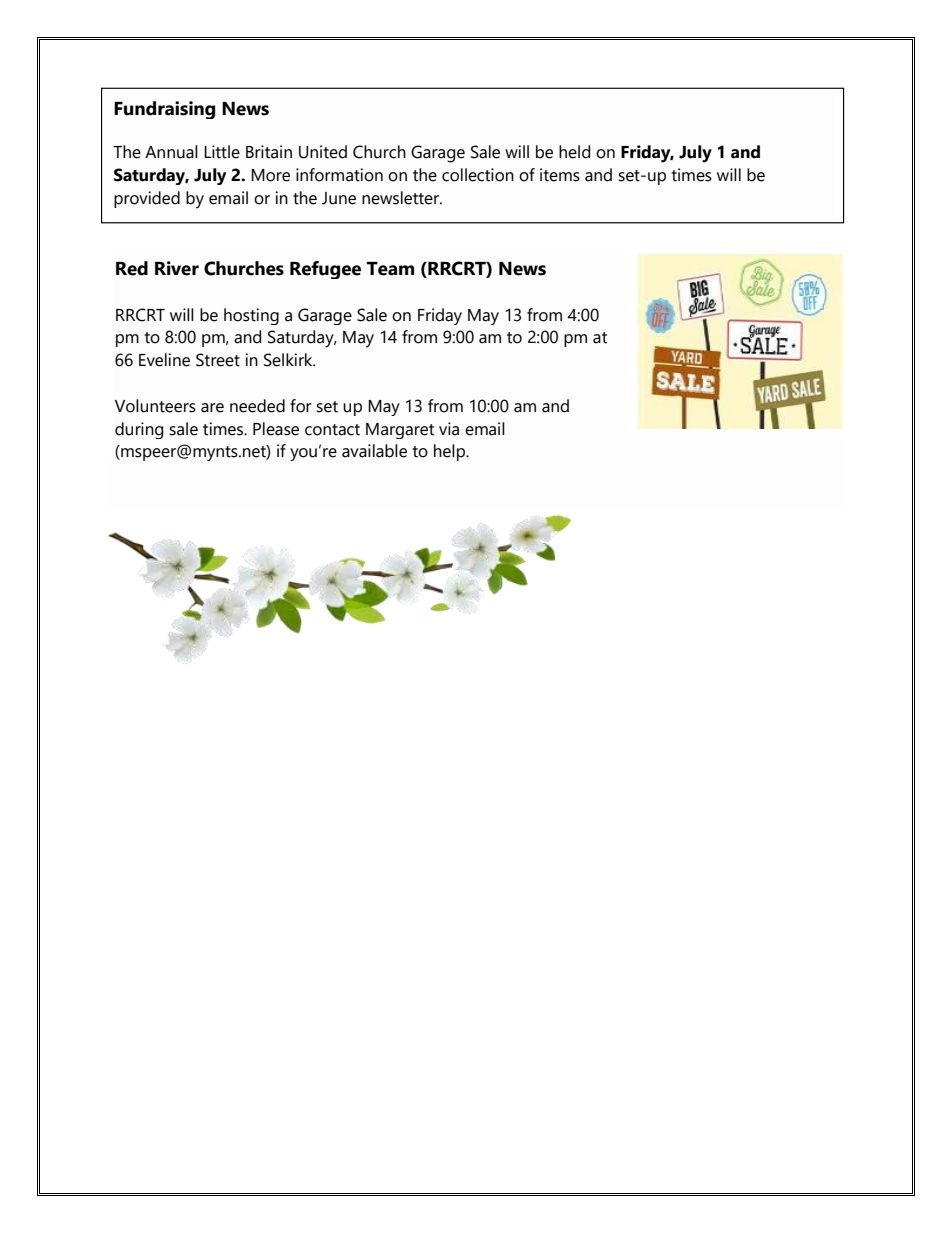  Describe the element at coordinates (574, 152) in the screenshot. I see `held` at that location.
